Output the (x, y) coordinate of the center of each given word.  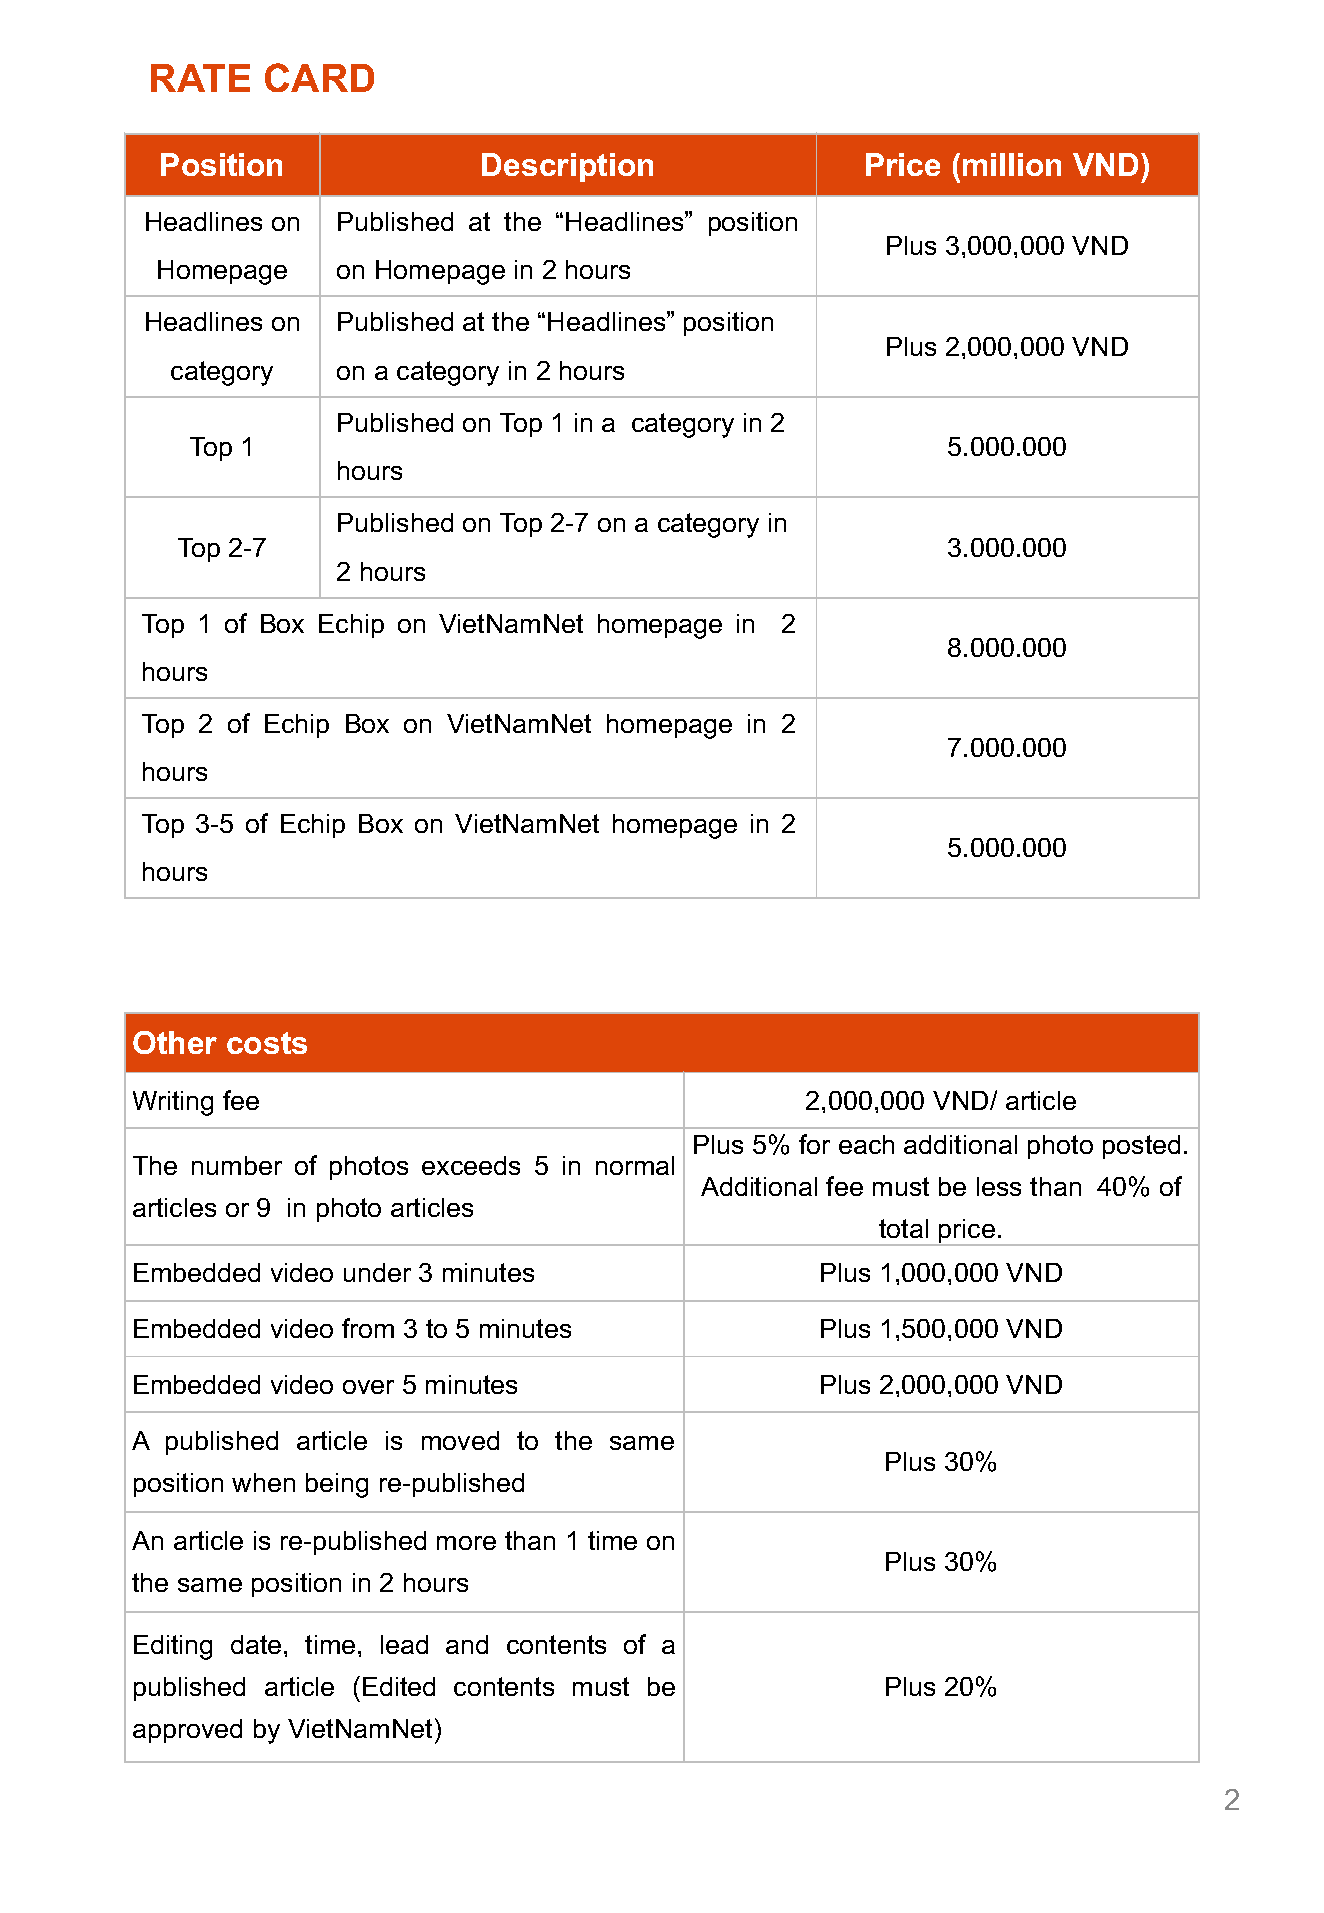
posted (1141, 1147)
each (866, 1144)
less (999, 1186)
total (903, 1228)
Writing (173, 1103)
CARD (319, 77)
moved (460, 1440)
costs (267, 1043)
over (368, 1387)
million (1012, 164)
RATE (200, 78)
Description (567, 167)
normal (635, 1165)
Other (175, 1042)
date (256, 1644)
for (814, 1144)
